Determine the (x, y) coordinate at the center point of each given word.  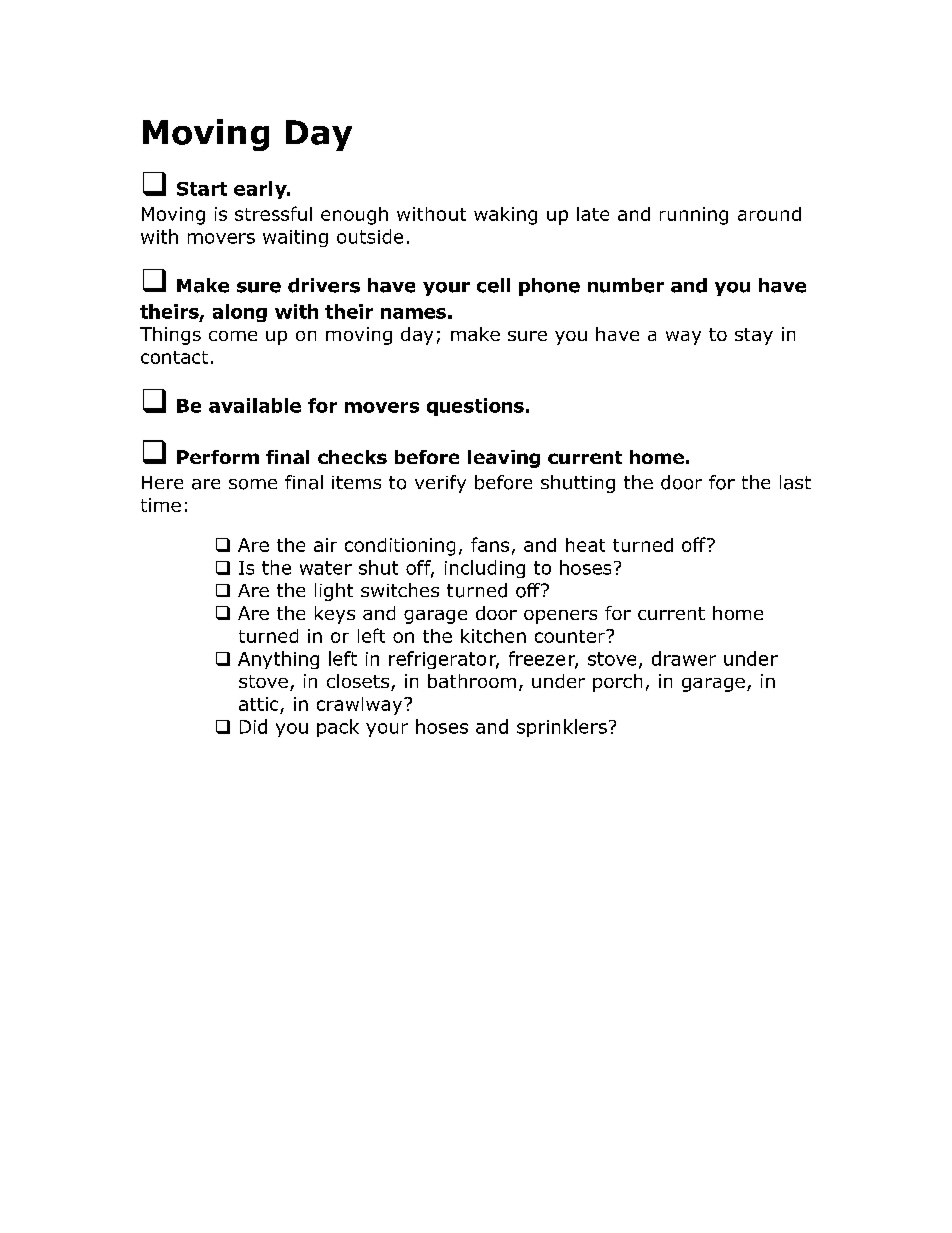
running (694, 216)
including (485, 569)
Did (253, 726)
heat (585, 545)
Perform (218, 457)
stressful (273, 213)
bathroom (472, 681)
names (413, 313)
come (233, 336)
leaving (504, 459)
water (326, 568)
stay (754, 336)
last (795, 482)
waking (505, 216)
